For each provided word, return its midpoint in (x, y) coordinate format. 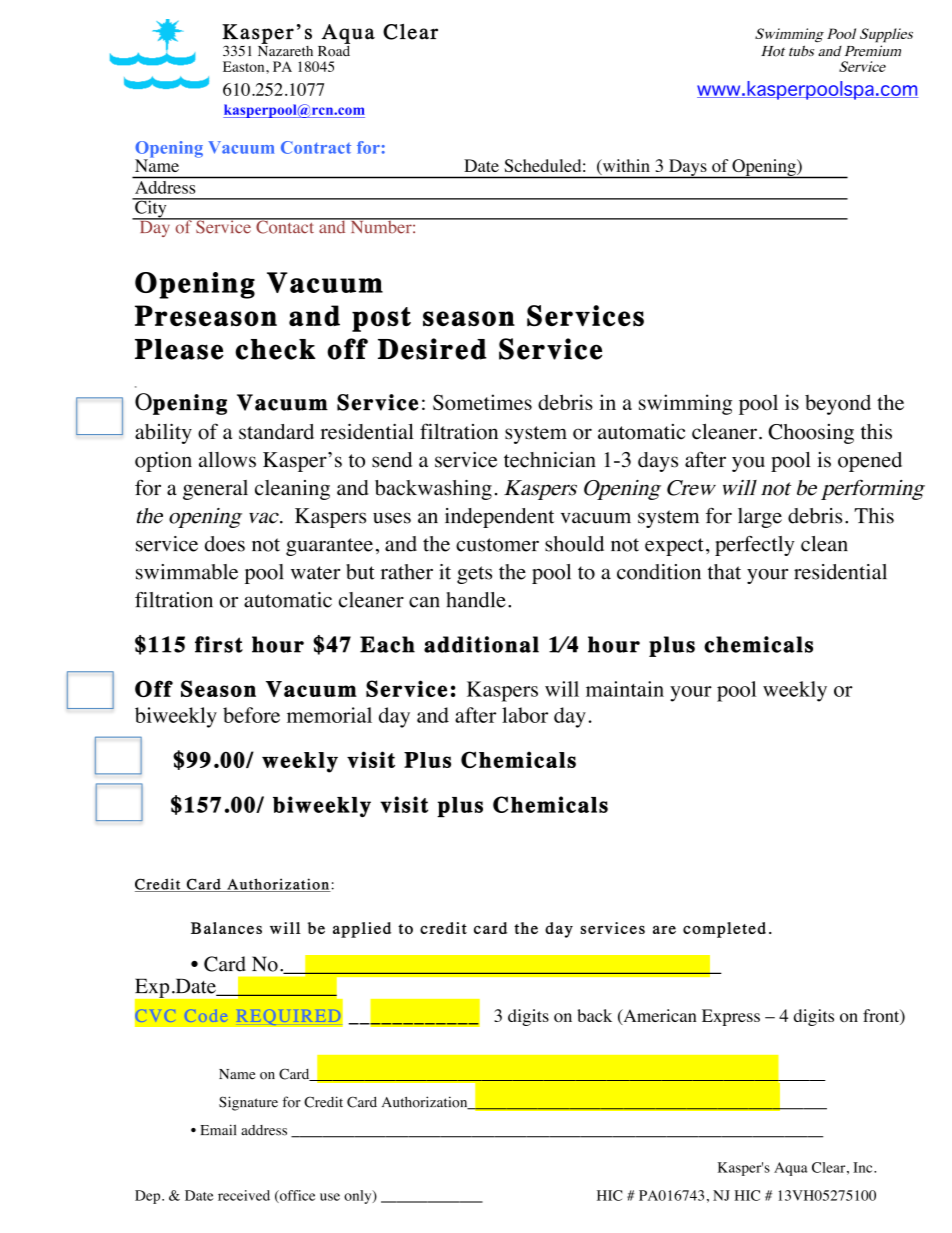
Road (334, 50)
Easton (245, 66)
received (244, 1195)
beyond (838, 404)
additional (481, 644)
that (724, 572)
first (219, 644)
